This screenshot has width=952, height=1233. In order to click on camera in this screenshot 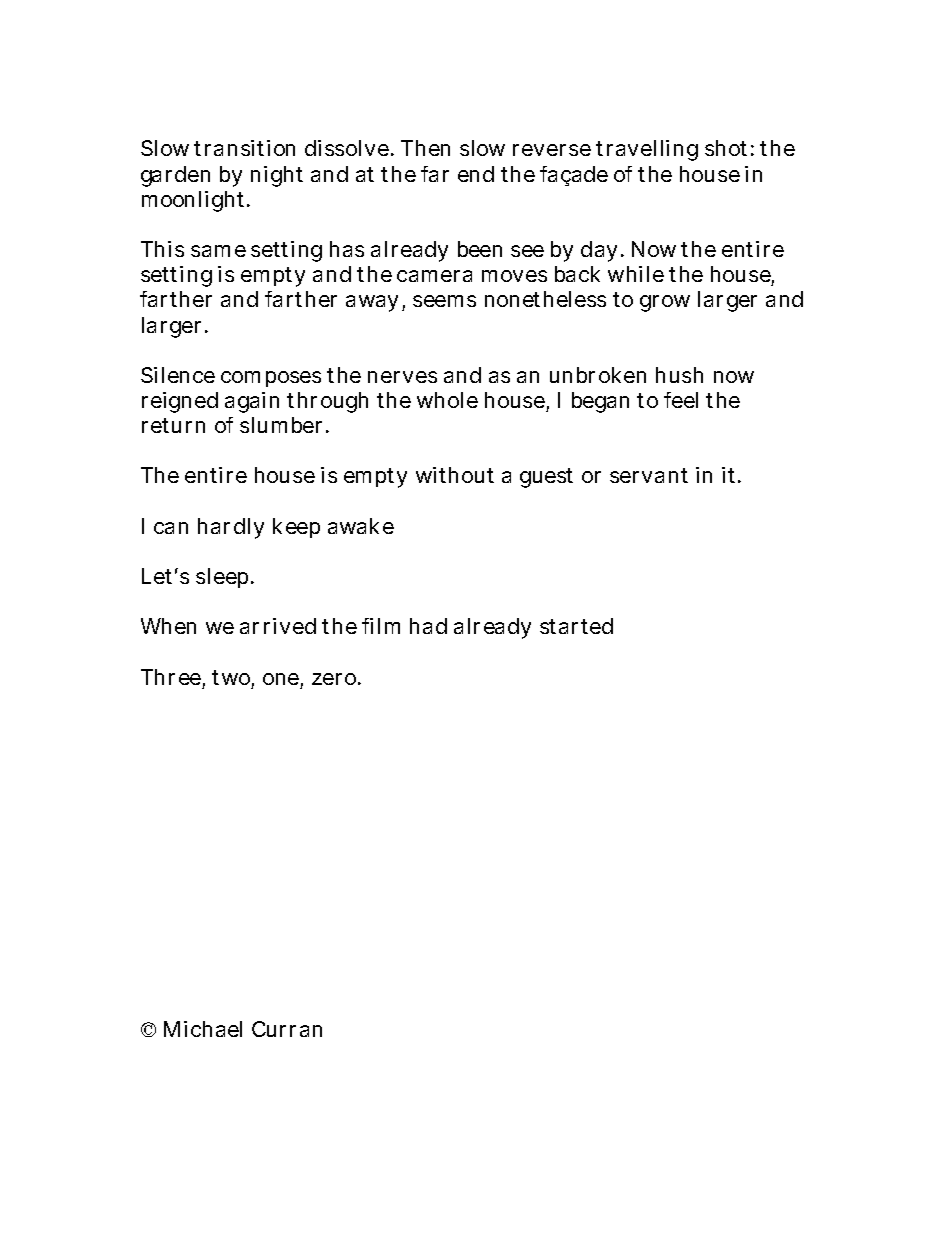, I will do `click(434, 276)`.
